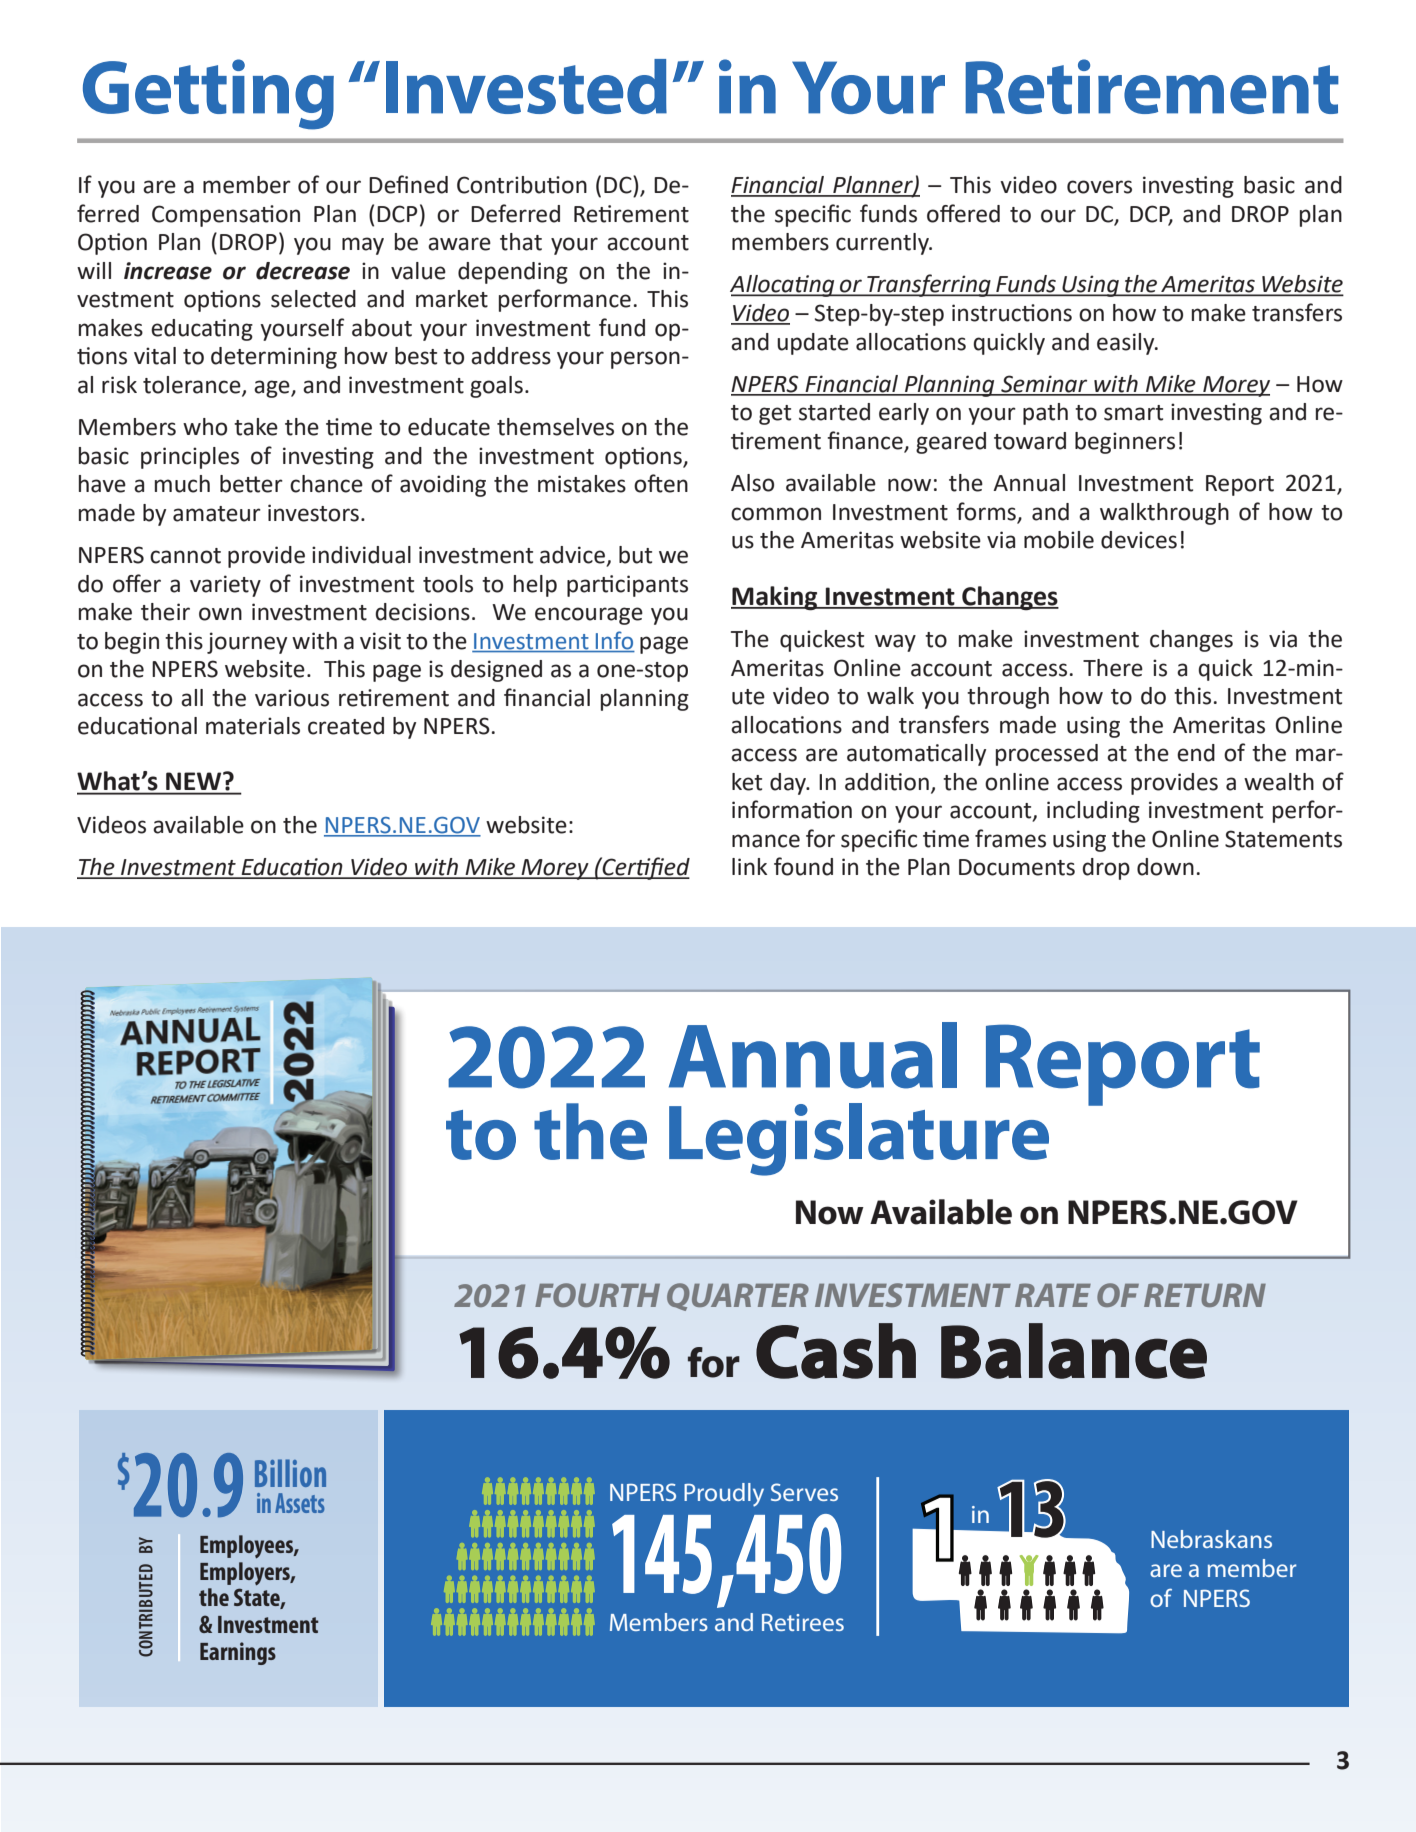 This image has width=1416, height=1832. Describe the element at coordinates (803, 1622) in the image. I see `Retirees` at that location.
